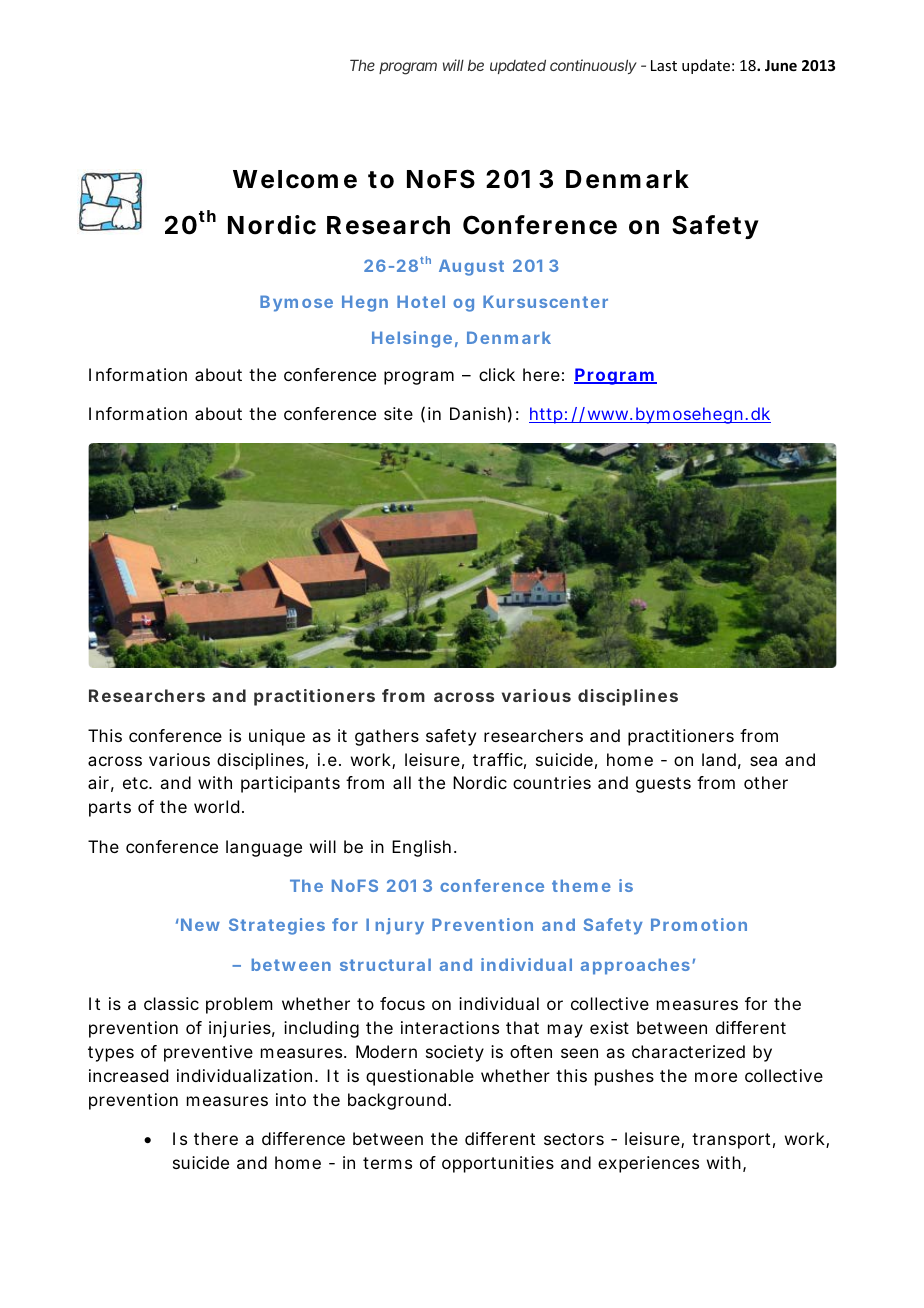 This document has width=924, height=1308. I want to click on continuously, so click(593, 66).
